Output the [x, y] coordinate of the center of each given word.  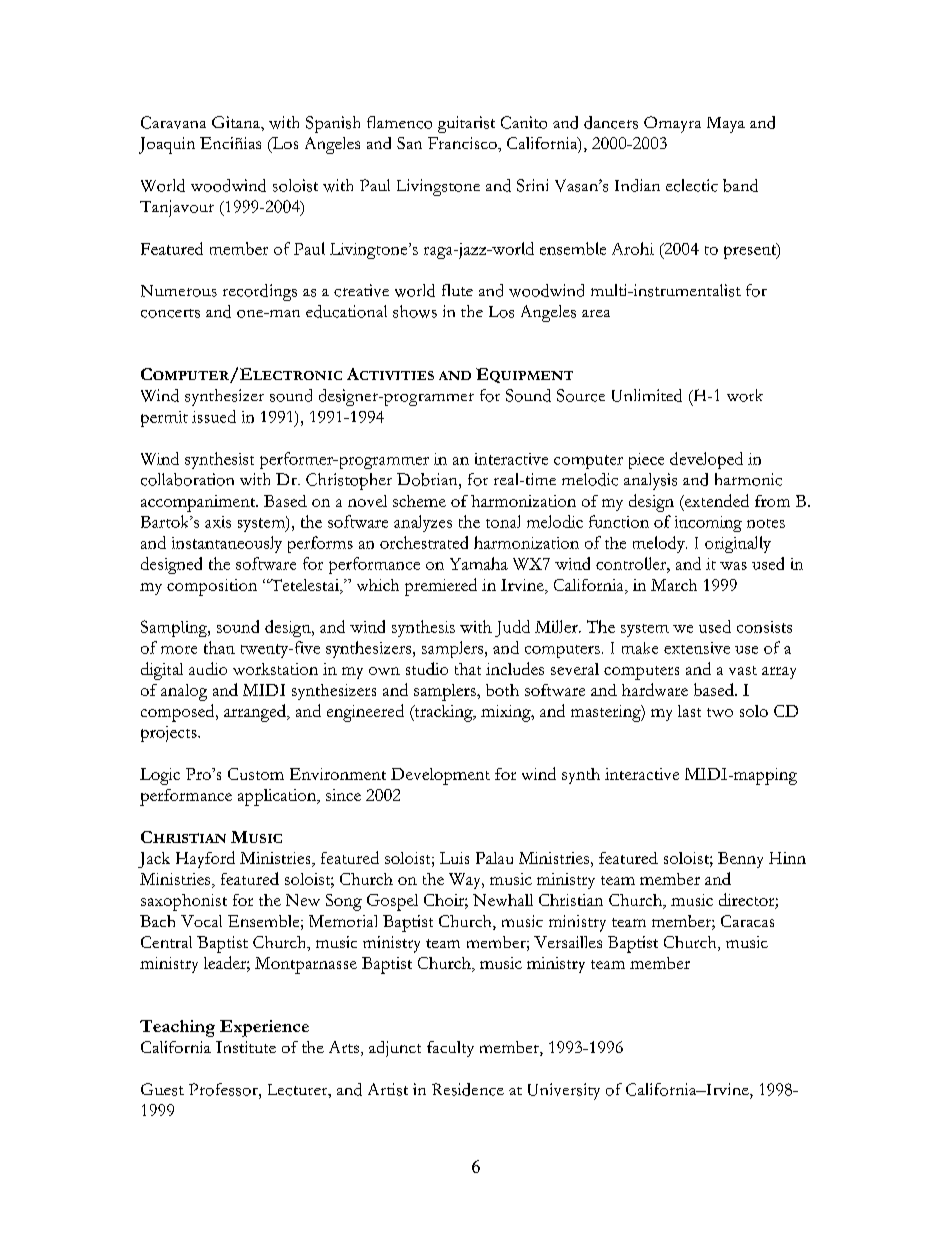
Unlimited [647, 395]
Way [466, 881]
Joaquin [167, 145]
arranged [256, 713]
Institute [246, 1047]
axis [218, 522]
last [689, 711]
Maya [726, 125]
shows [415, 311]
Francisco [463, 143]
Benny [740, 860]
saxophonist [184, 902]
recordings [260, 292]
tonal [503, 521]
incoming [708, 524]
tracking [443, 713]
